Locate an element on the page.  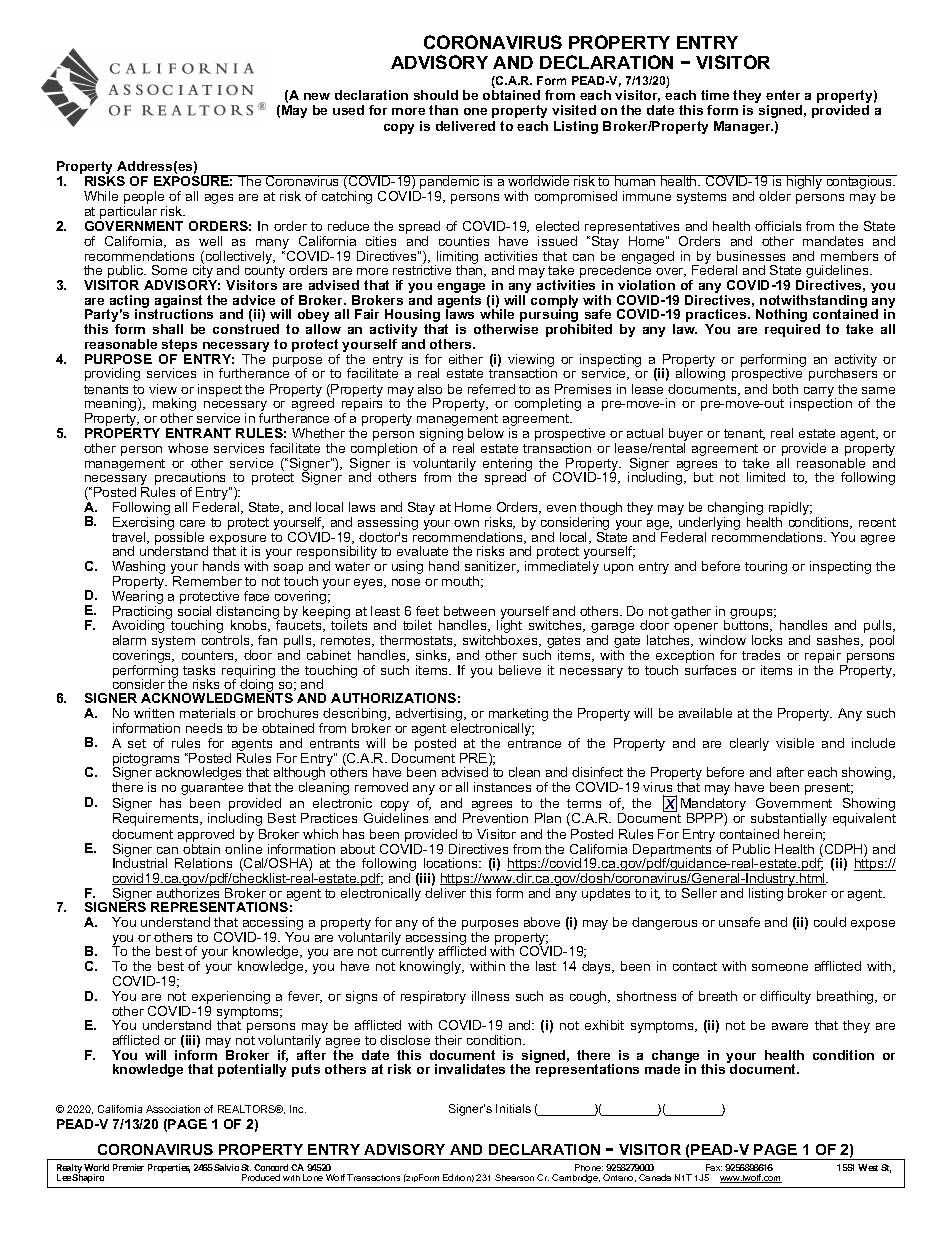
below is located at coordinates (486, 433).
